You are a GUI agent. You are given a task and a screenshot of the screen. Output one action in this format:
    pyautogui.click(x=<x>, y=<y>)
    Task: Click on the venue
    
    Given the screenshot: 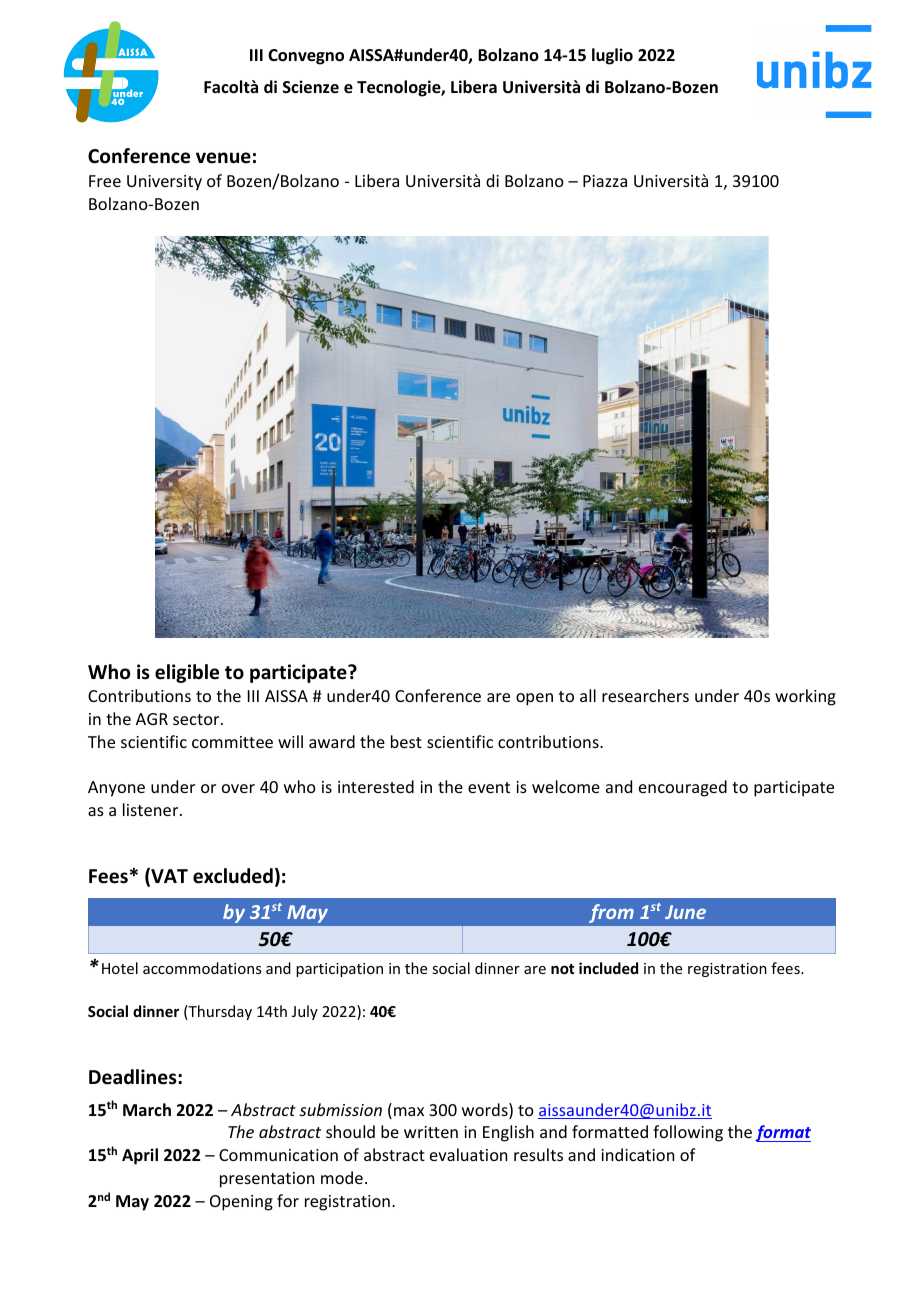 What is the action you would take?
    pyautogui.click(x=223, y=158)
